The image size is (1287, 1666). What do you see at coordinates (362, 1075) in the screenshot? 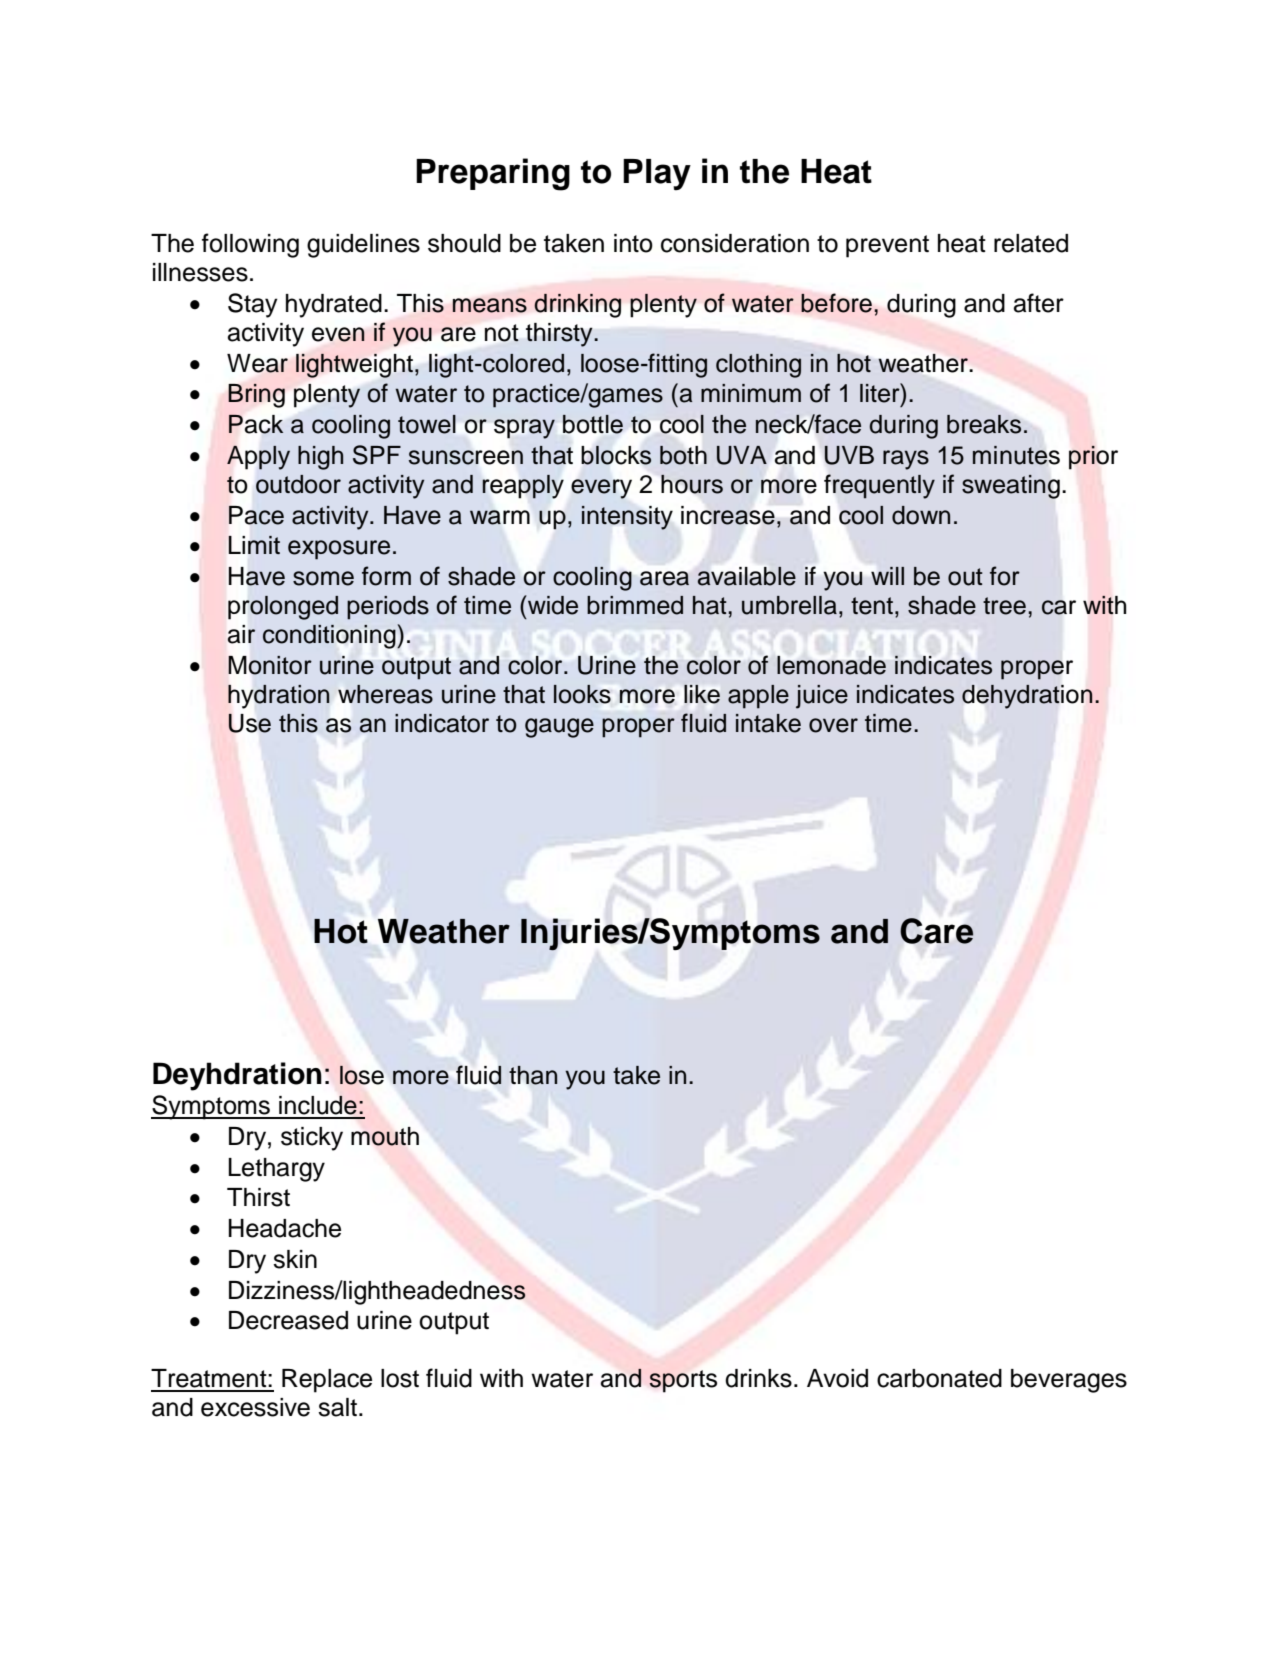
I see `lose` at bounding box center [362, 1075].
